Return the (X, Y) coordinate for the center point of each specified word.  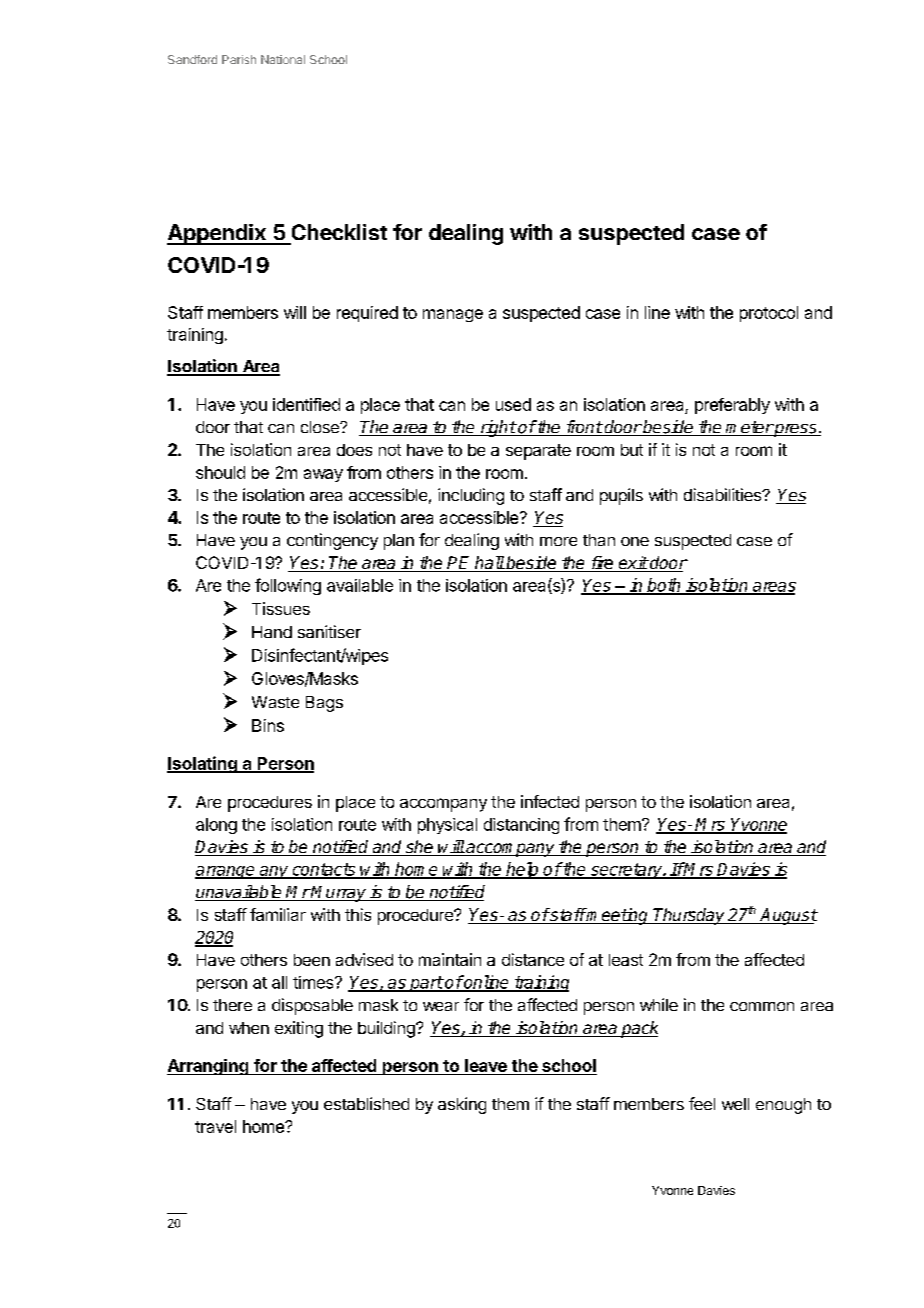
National (283, 59)
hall (489, 564)
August (788, 916)
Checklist (339, 232)
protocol (769, 314)
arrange (226, 872)
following (288, 586)
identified (306, 404)
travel (215, 1126)
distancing (521, 826)
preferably (732, 406)
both (664, 586)
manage (453, 315)
